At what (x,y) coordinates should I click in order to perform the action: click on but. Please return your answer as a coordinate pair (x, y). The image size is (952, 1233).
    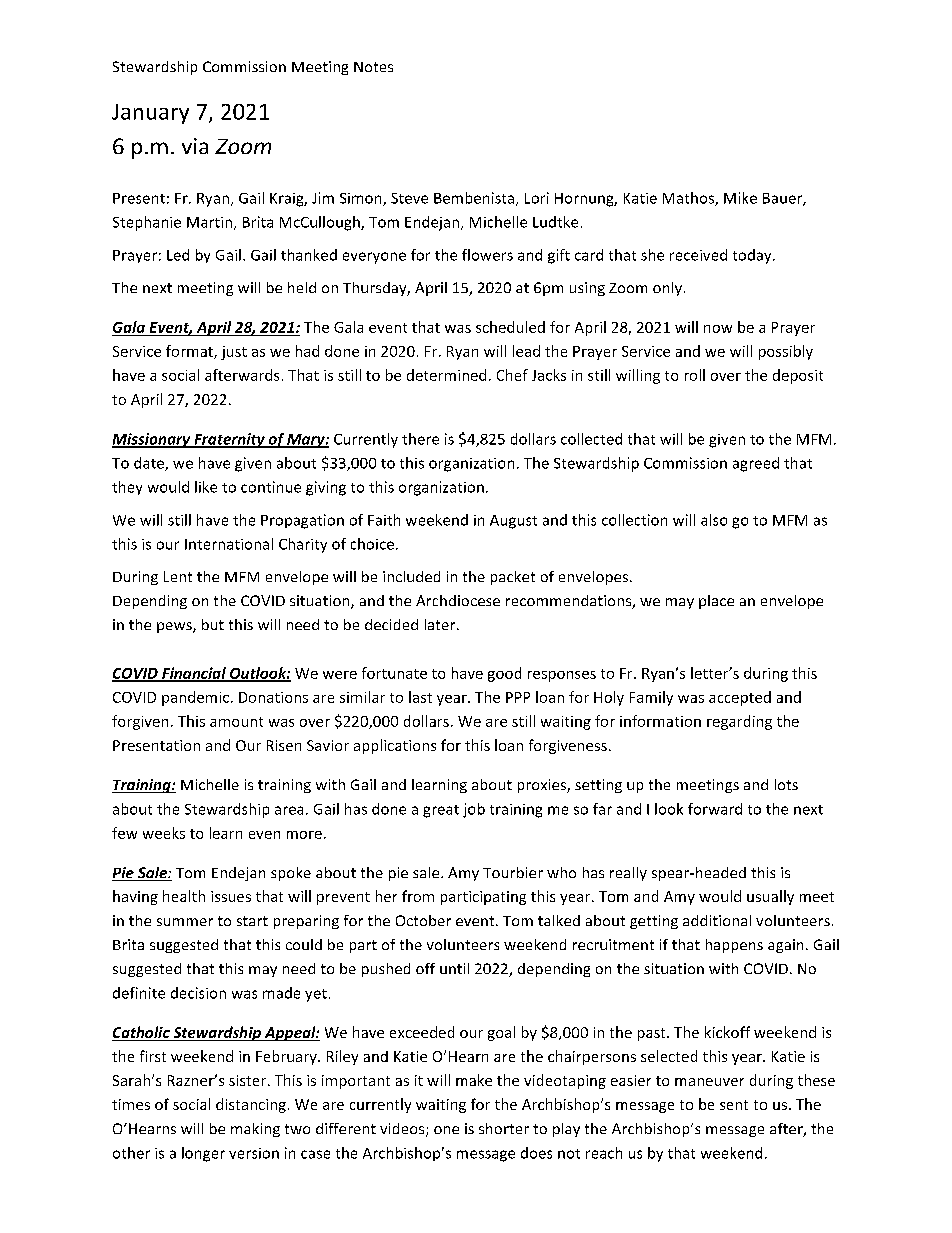
    Looking at the image, I should click on (213, 624).
